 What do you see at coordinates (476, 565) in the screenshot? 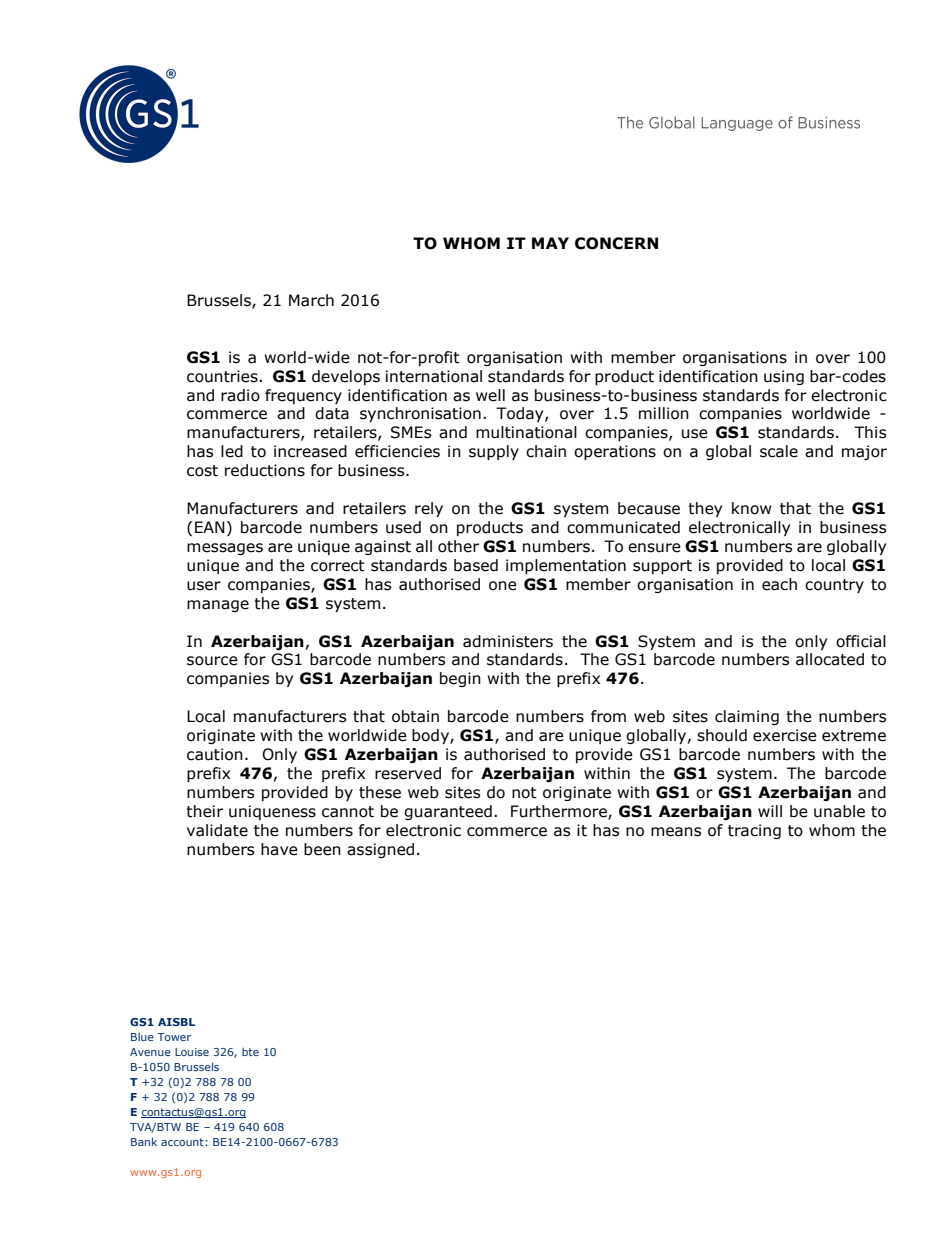
I see `based` at bounding box center [476, 565].
